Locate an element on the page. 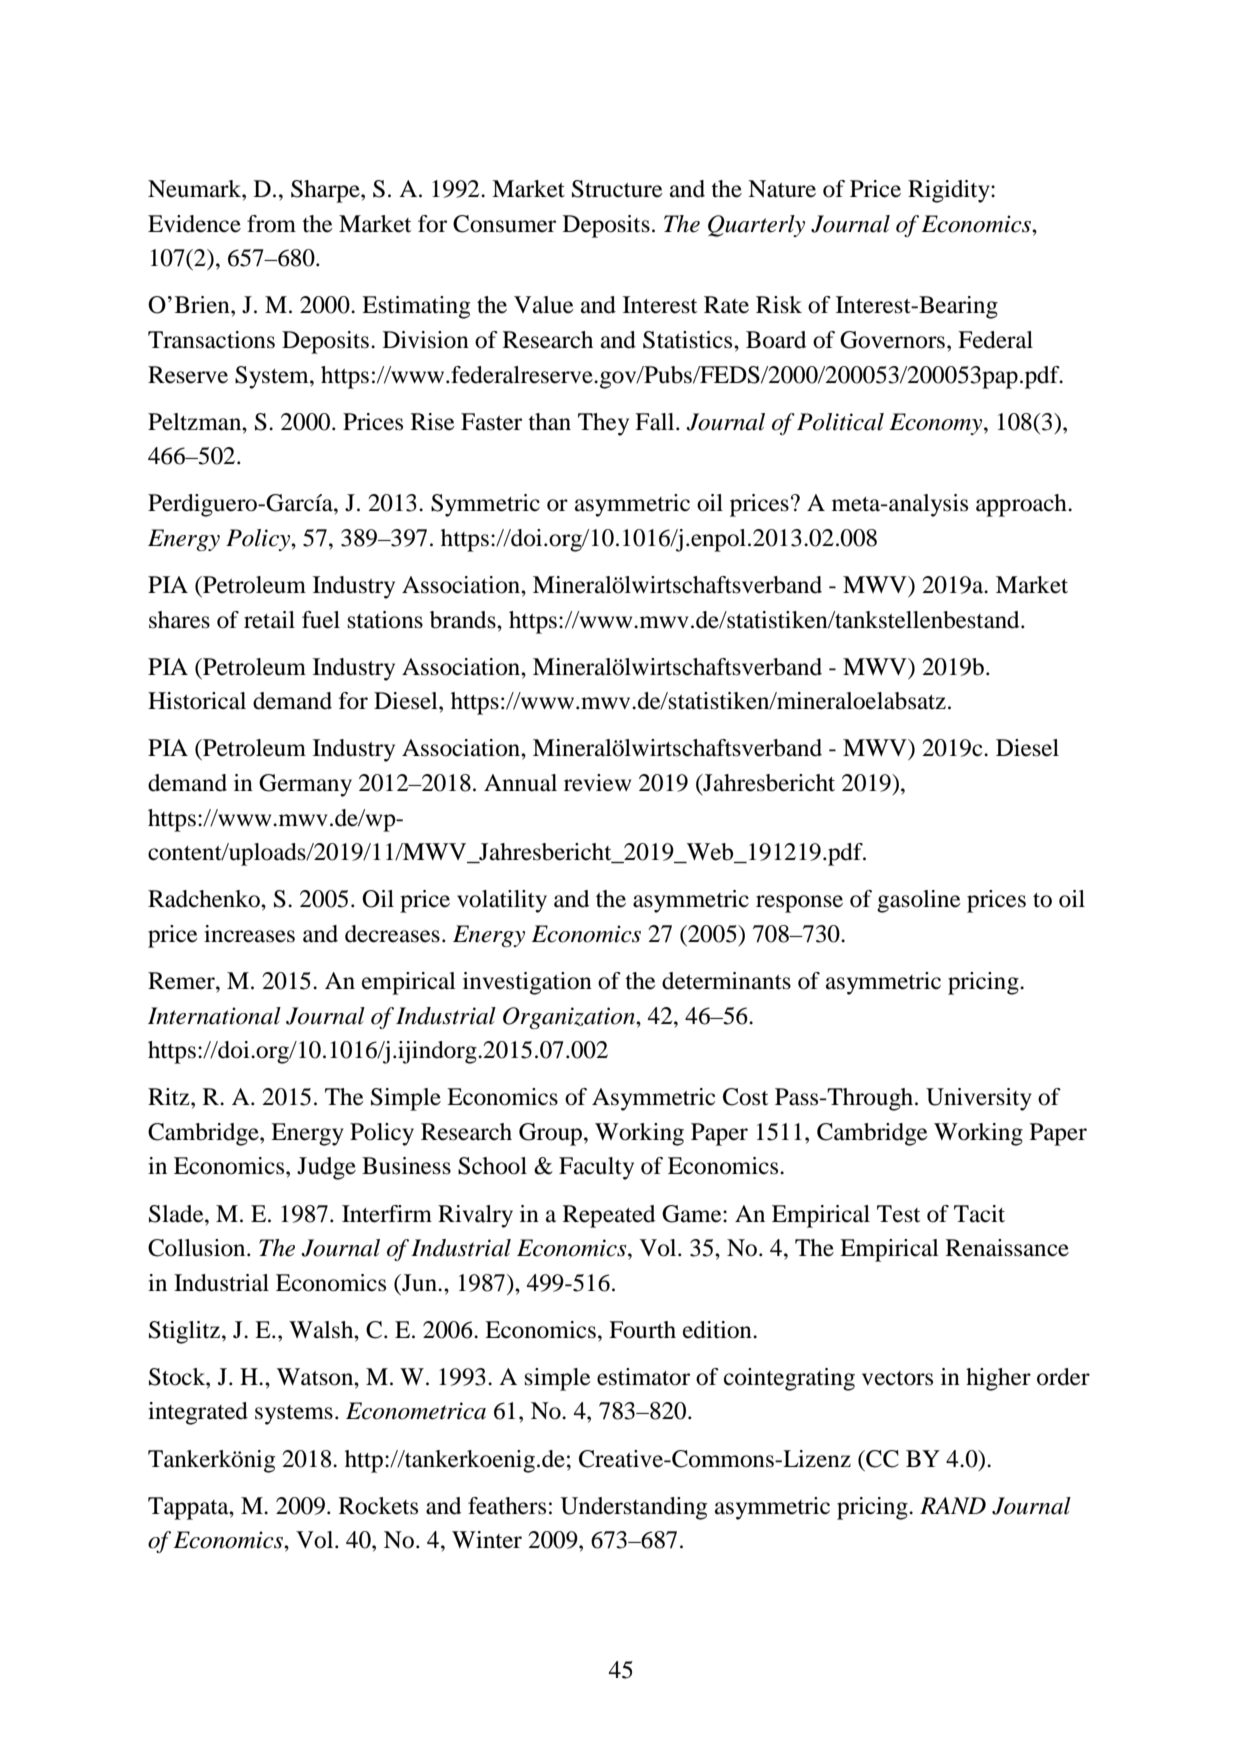 This image has width=1243, height=1758. approach is located at coordinates (1022, 505).
